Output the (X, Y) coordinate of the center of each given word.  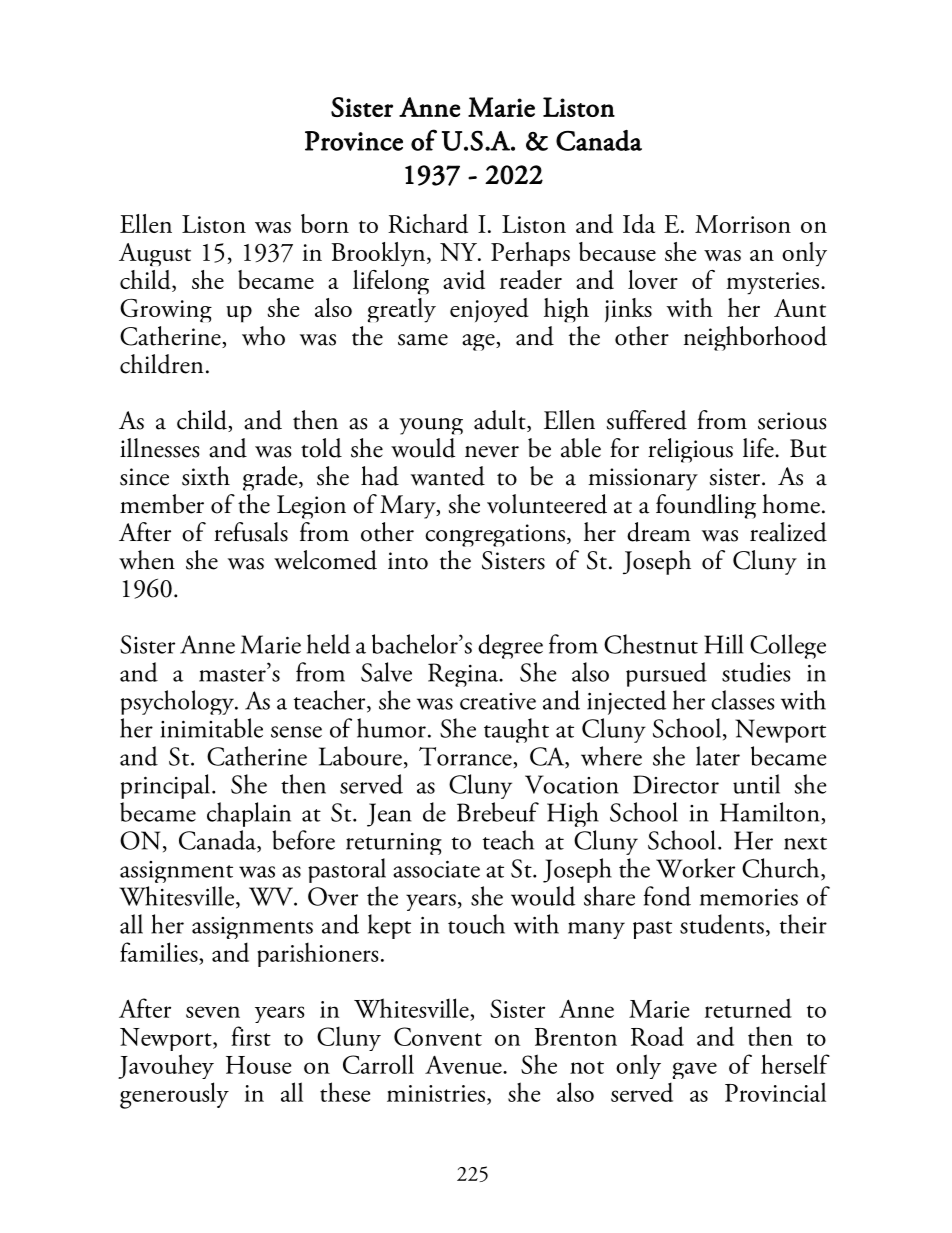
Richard (428, 224)
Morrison (743, 224)
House (258, 1065)
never (492, 452)
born (325, 223)
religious (690, 450)
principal (165, 788)
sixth (206, 476)
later (718, 756)
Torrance (465, 756)
